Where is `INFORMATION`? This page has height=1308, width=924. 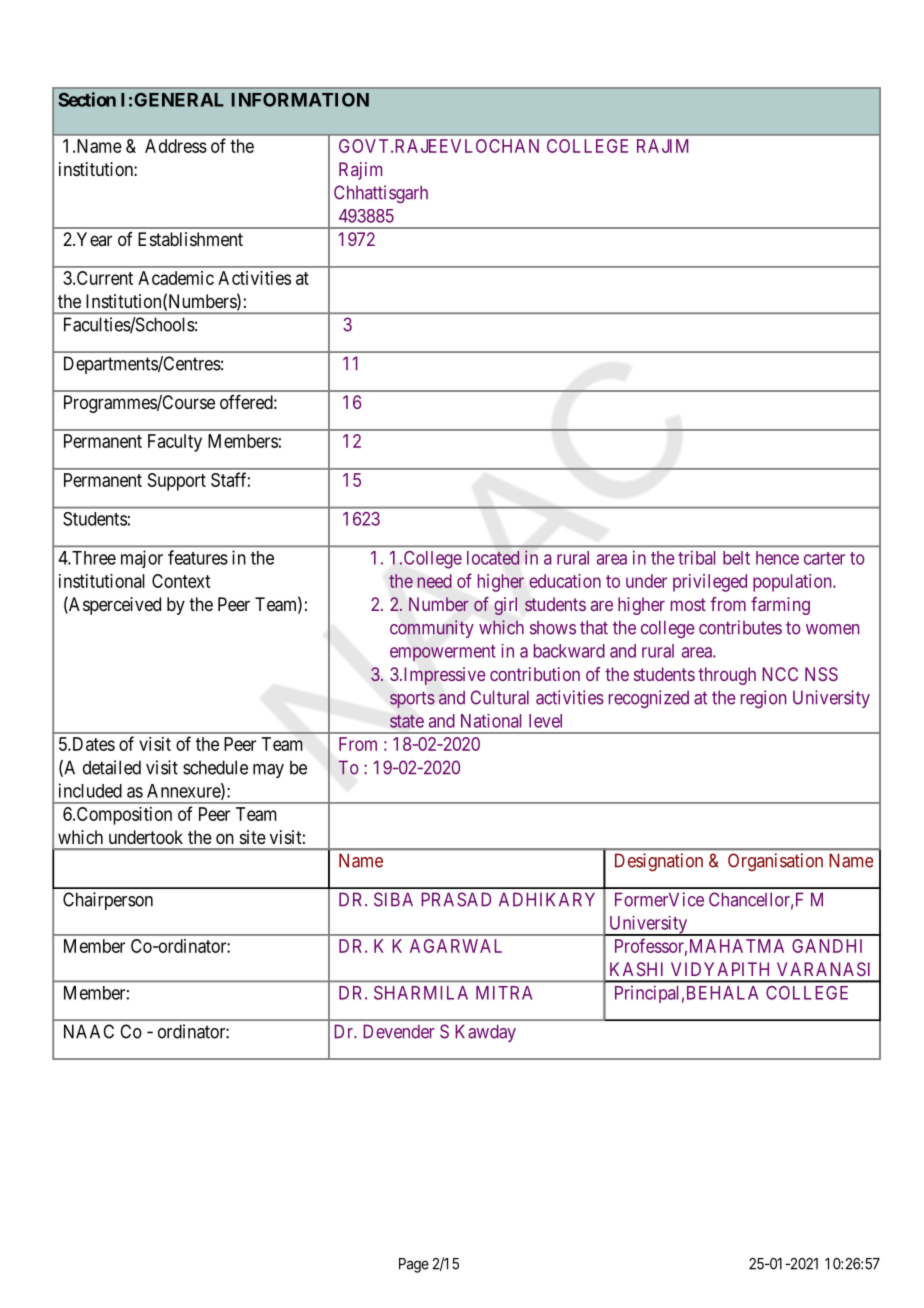 INFORMATION is located at coordinates (300, 100).
